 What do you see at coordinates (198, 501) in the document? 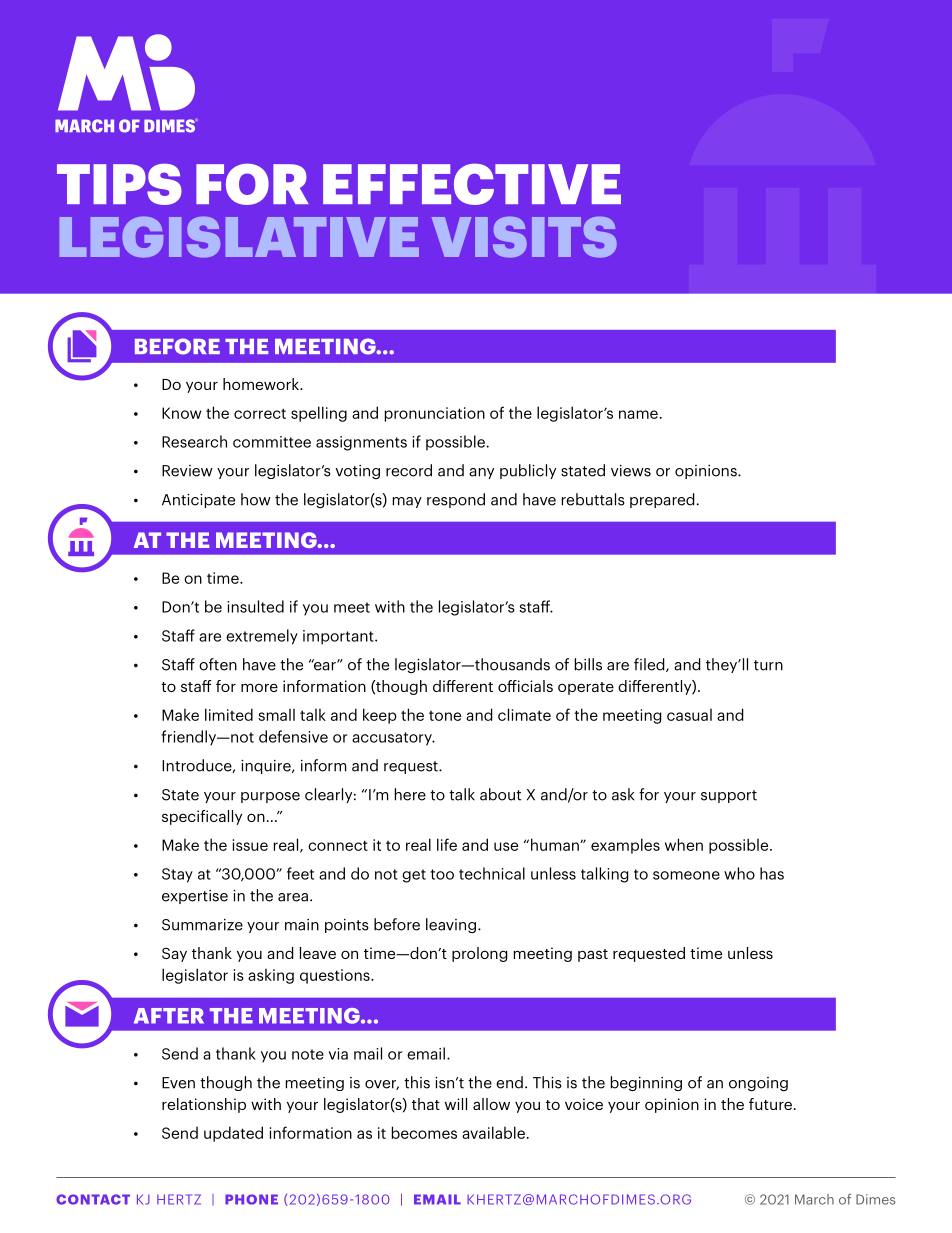
I see `Anticipate` at bounding box center [198, 501].
